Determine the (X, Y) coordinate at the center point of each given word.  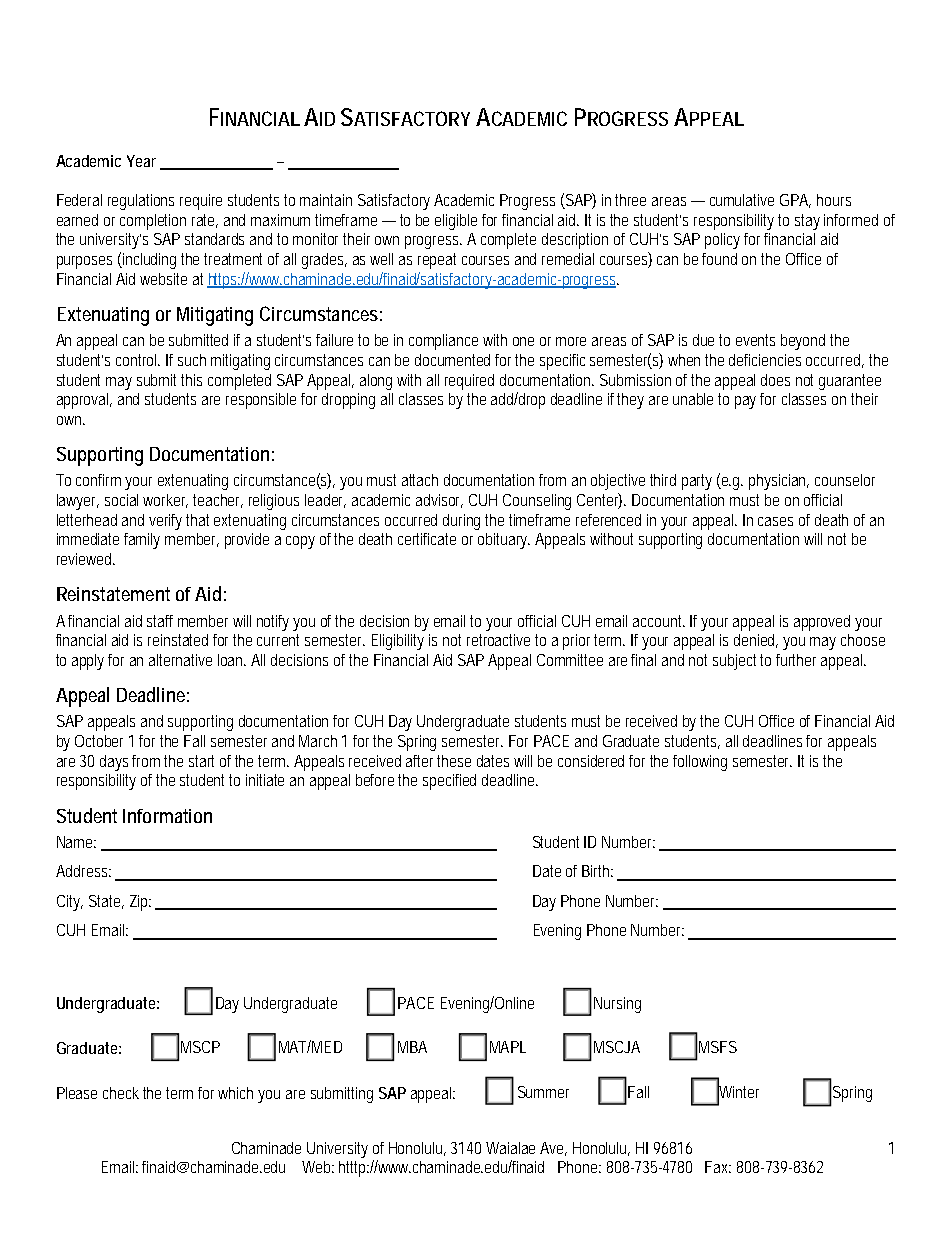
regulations (141, 202)
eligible (456, 222)
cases (775, 521)
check (121, 1093)
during (464, 522)
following (700, 763)
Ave (553, 1149)
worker (165, 501)
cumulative (742, 200)
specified (449, 782)
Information (167, 816)
